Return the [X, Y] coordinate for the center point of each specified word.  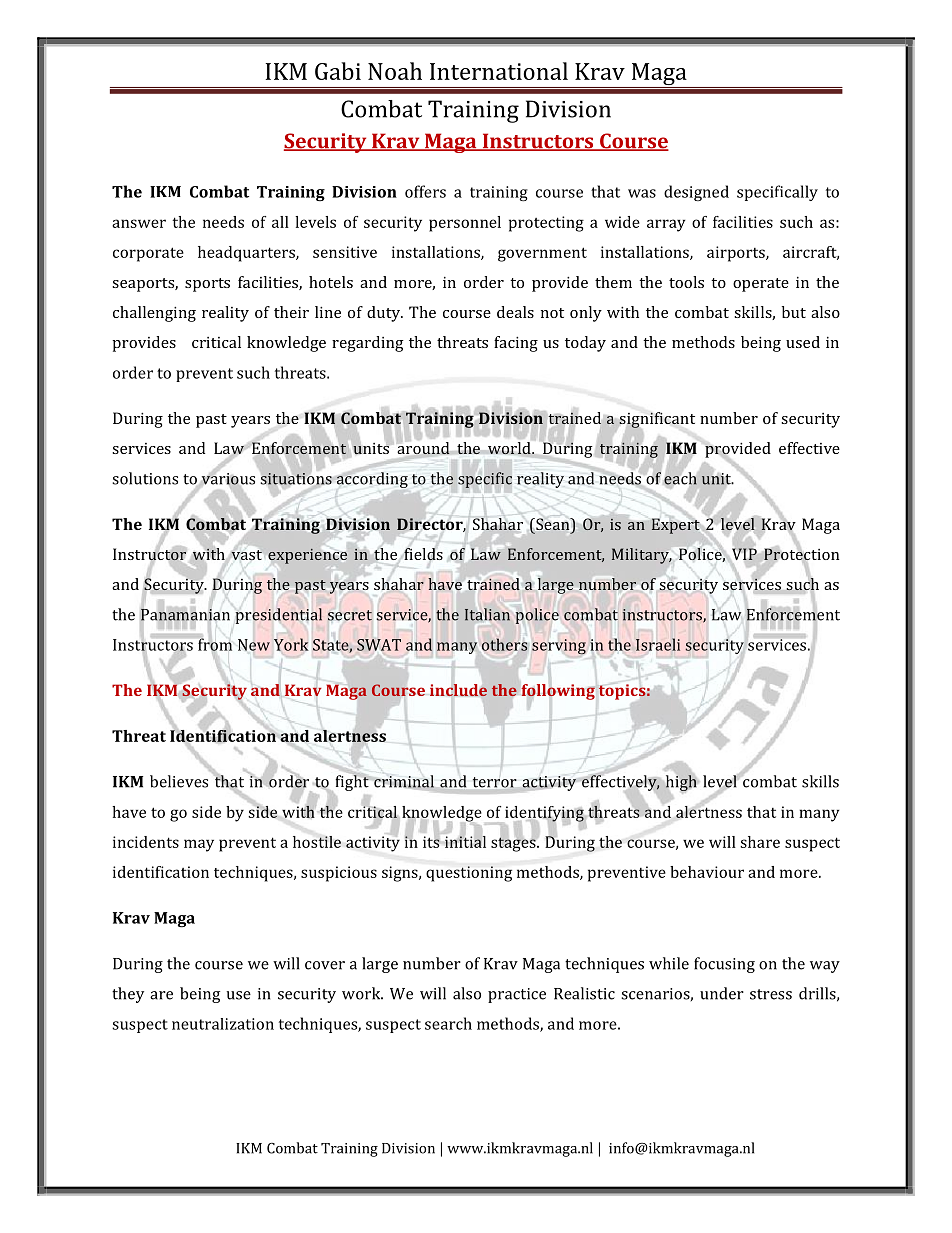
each [680, 478]
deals [515, 312]
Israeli [658, 644]
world [510, 448]
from [214, 644]
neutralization [223, 1024]
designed [696, 193]
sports [207, 285]
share [760, 842]
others [504, 644]
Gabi [338, 71]
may [199, 845]
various [227, 479]
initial [464, 840]
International [499, 71]
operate [761, 285]
